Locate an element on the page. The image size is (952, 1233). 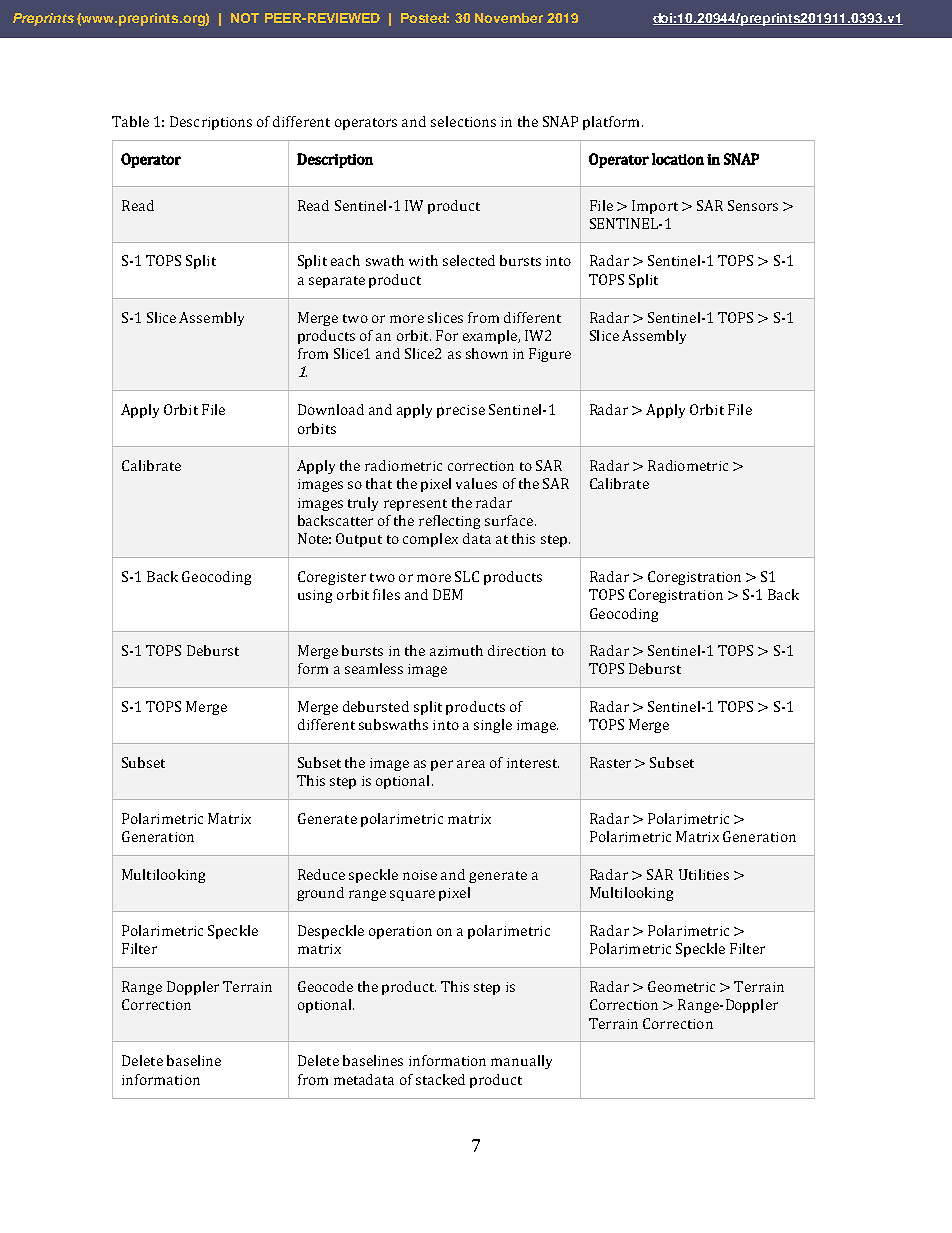
using is located at coordinates (315, 596).
